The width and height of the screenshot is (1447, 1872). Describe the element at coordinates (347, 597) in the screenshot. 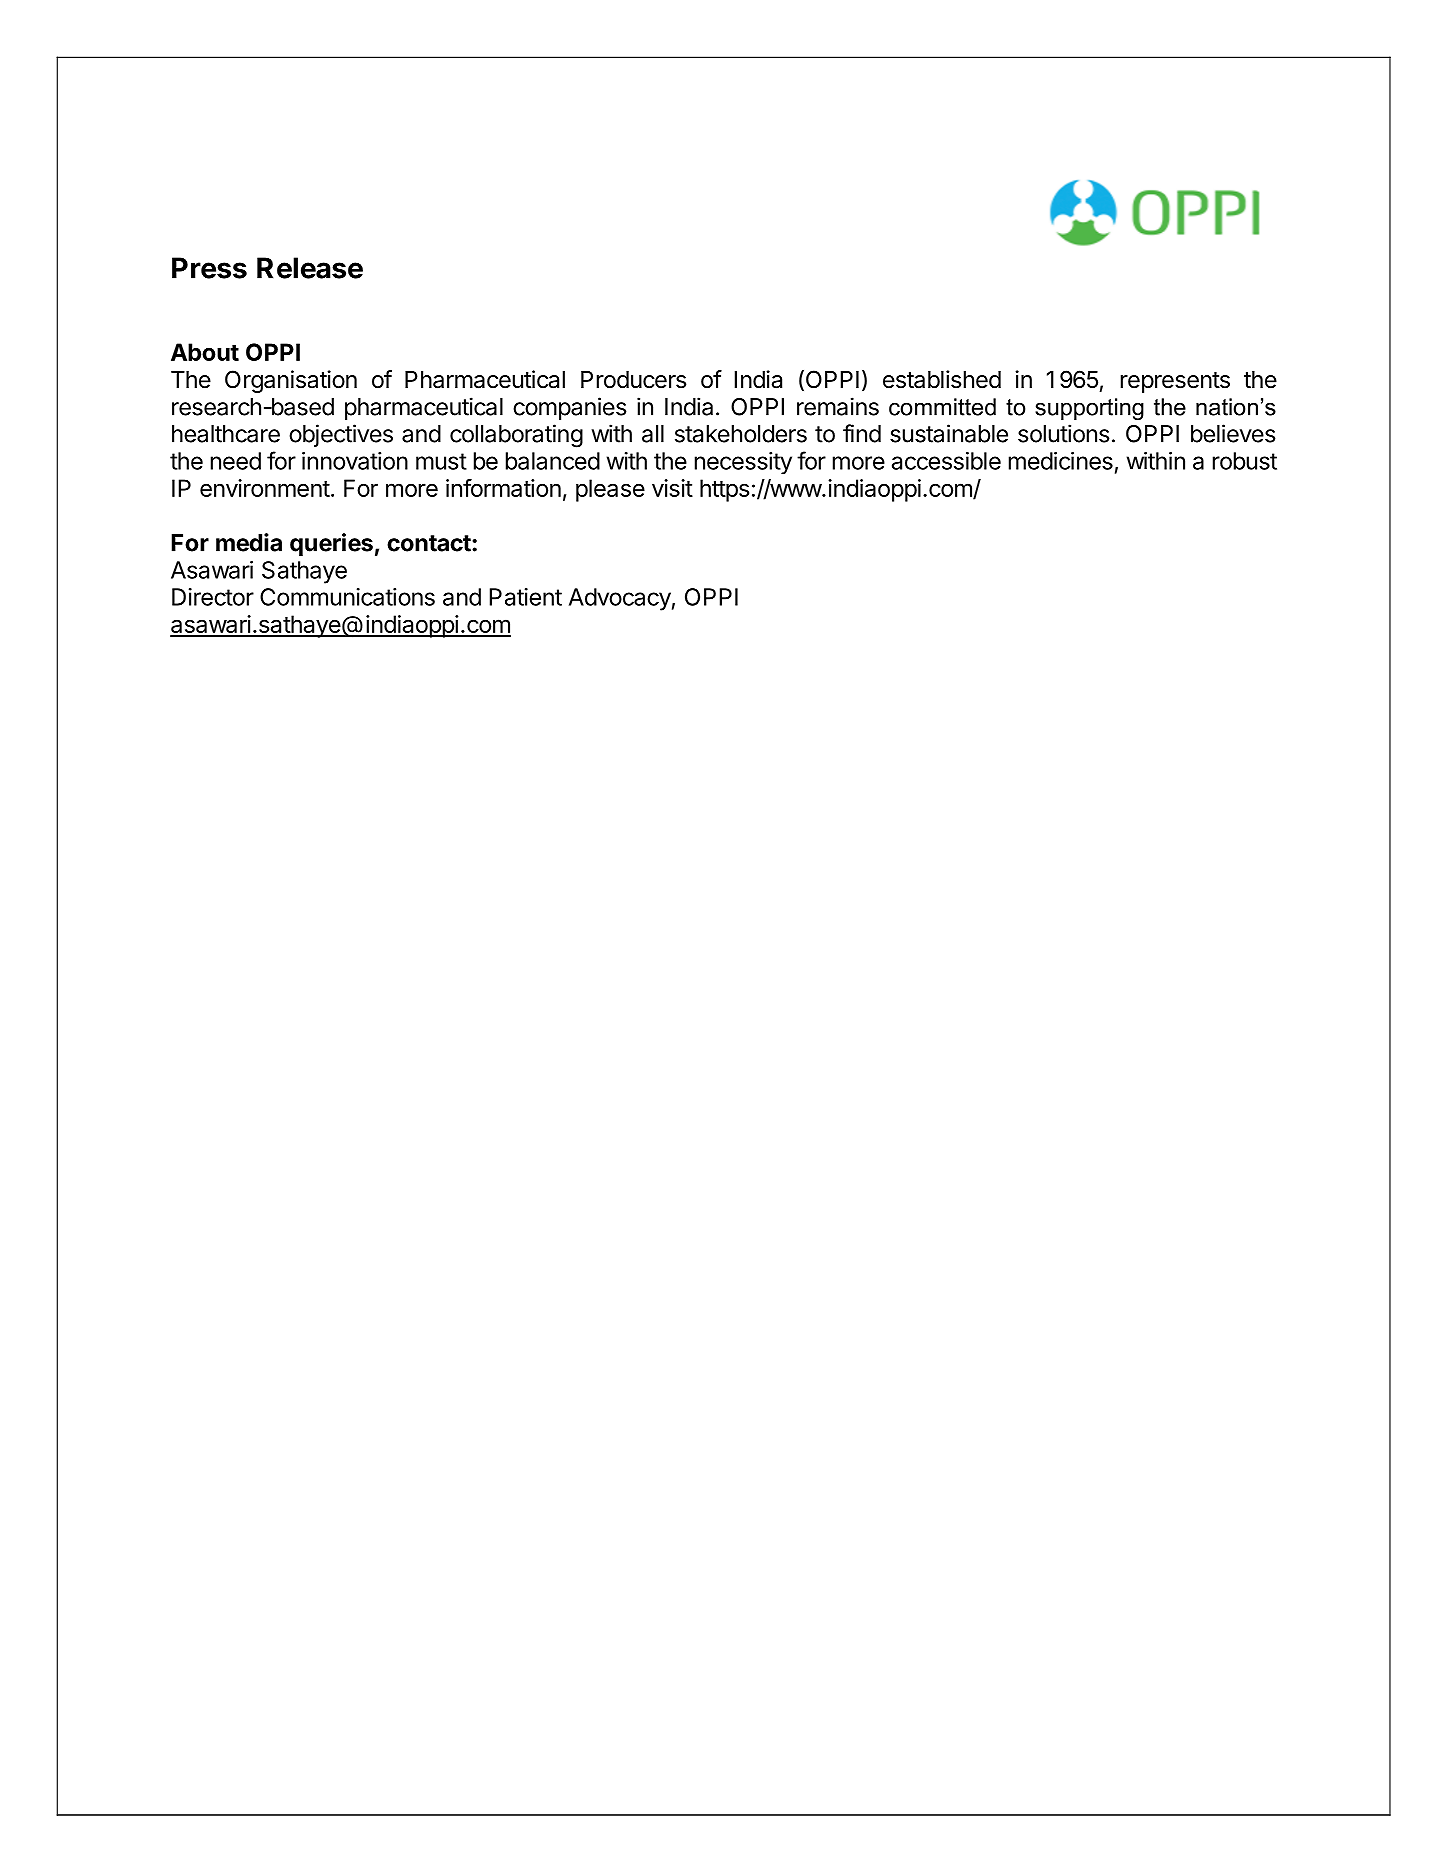

I see `Communications` at that location.
